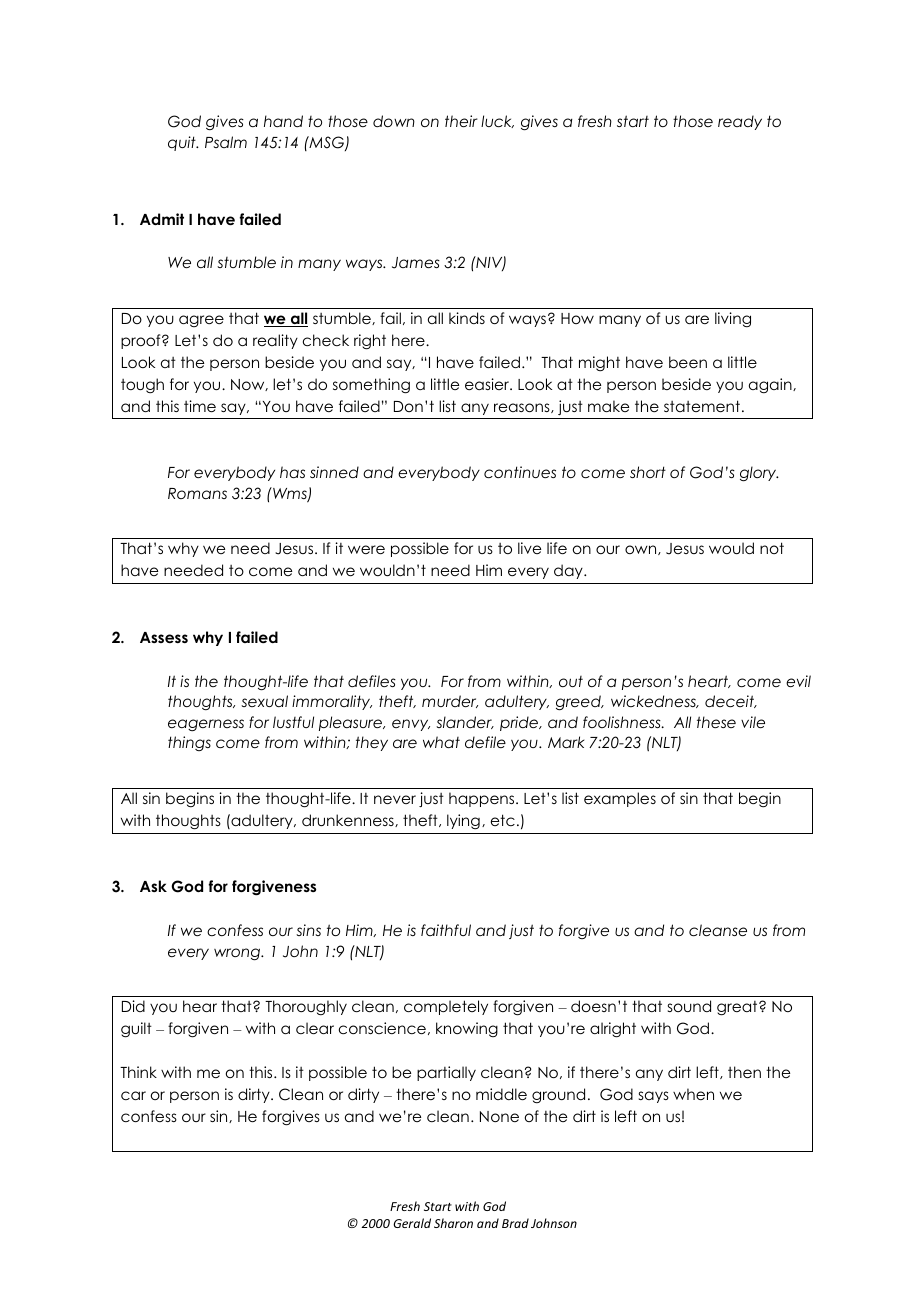  I want to click on car, so click(133, 1095).
